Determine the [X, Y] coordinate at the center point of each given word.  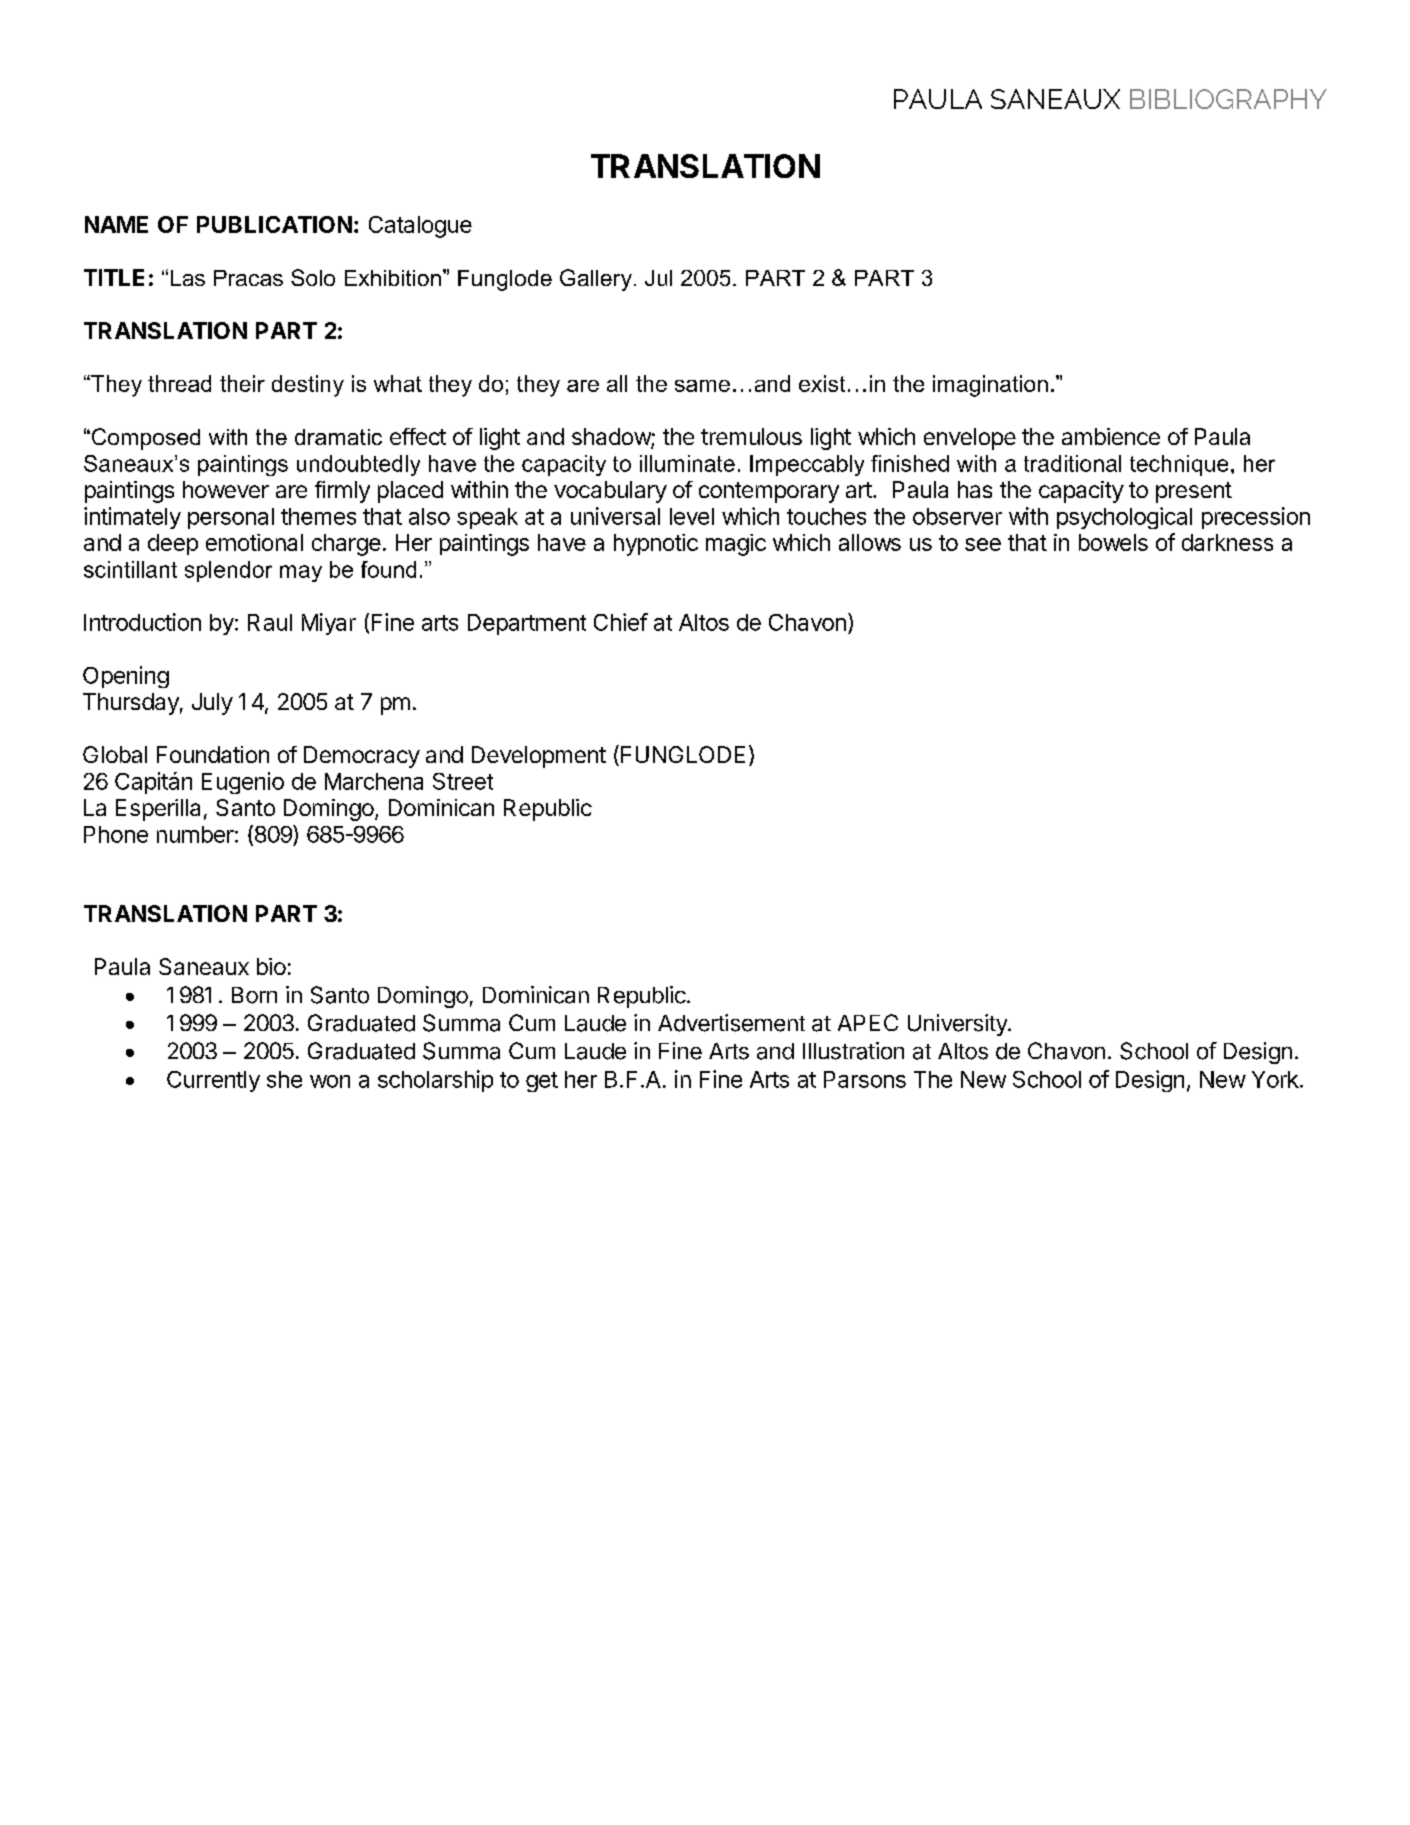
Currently [213, 1081]
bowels [1113, 542]
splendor [228, 571]
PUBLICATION [274, 224]
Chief [621, 622]
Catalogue [420, 227]
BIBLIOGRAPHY [1228, 99]
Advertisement [731, 1023]
